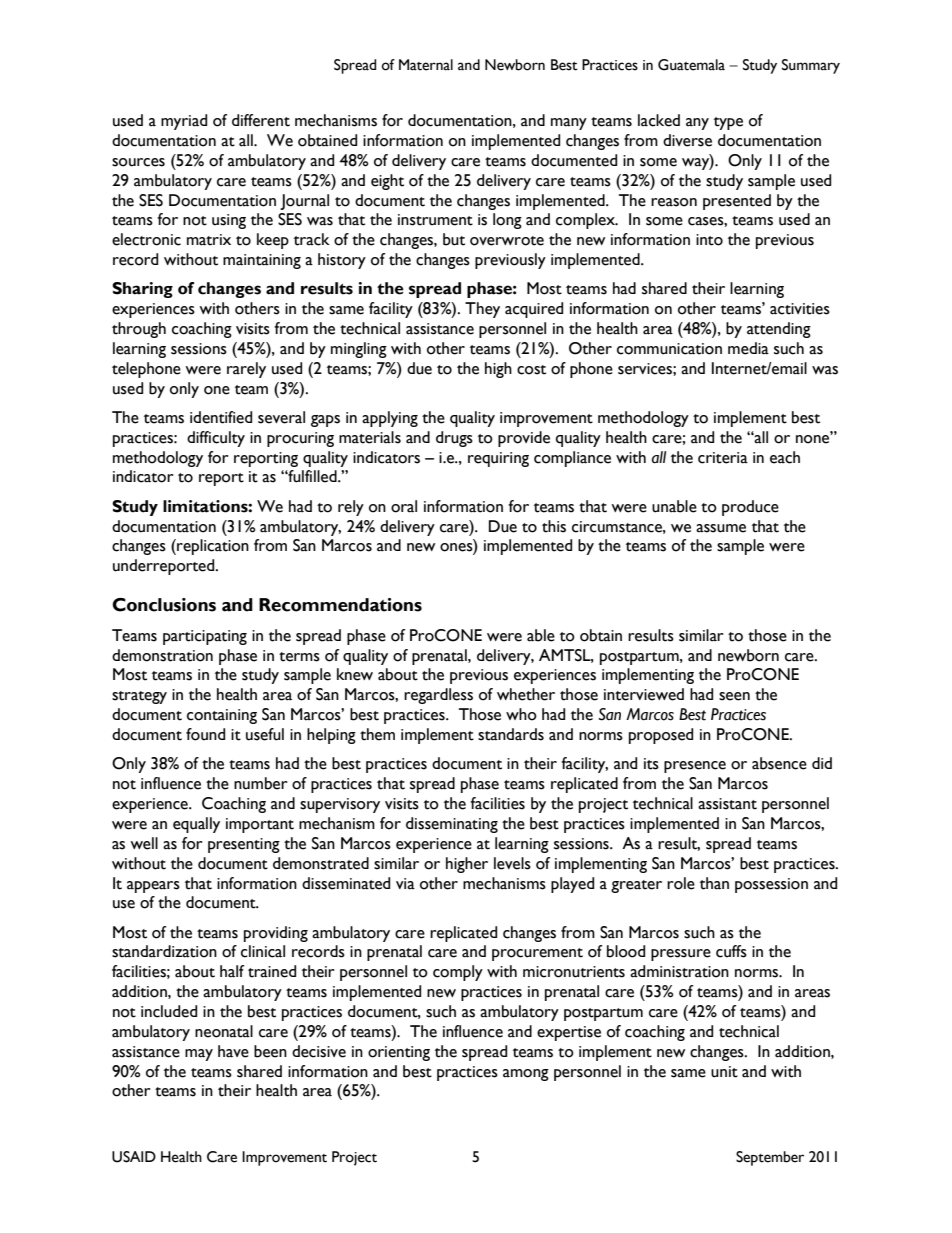 The width and height of the page is (952, 1233). I want to click on whether, so click(526, 694).
